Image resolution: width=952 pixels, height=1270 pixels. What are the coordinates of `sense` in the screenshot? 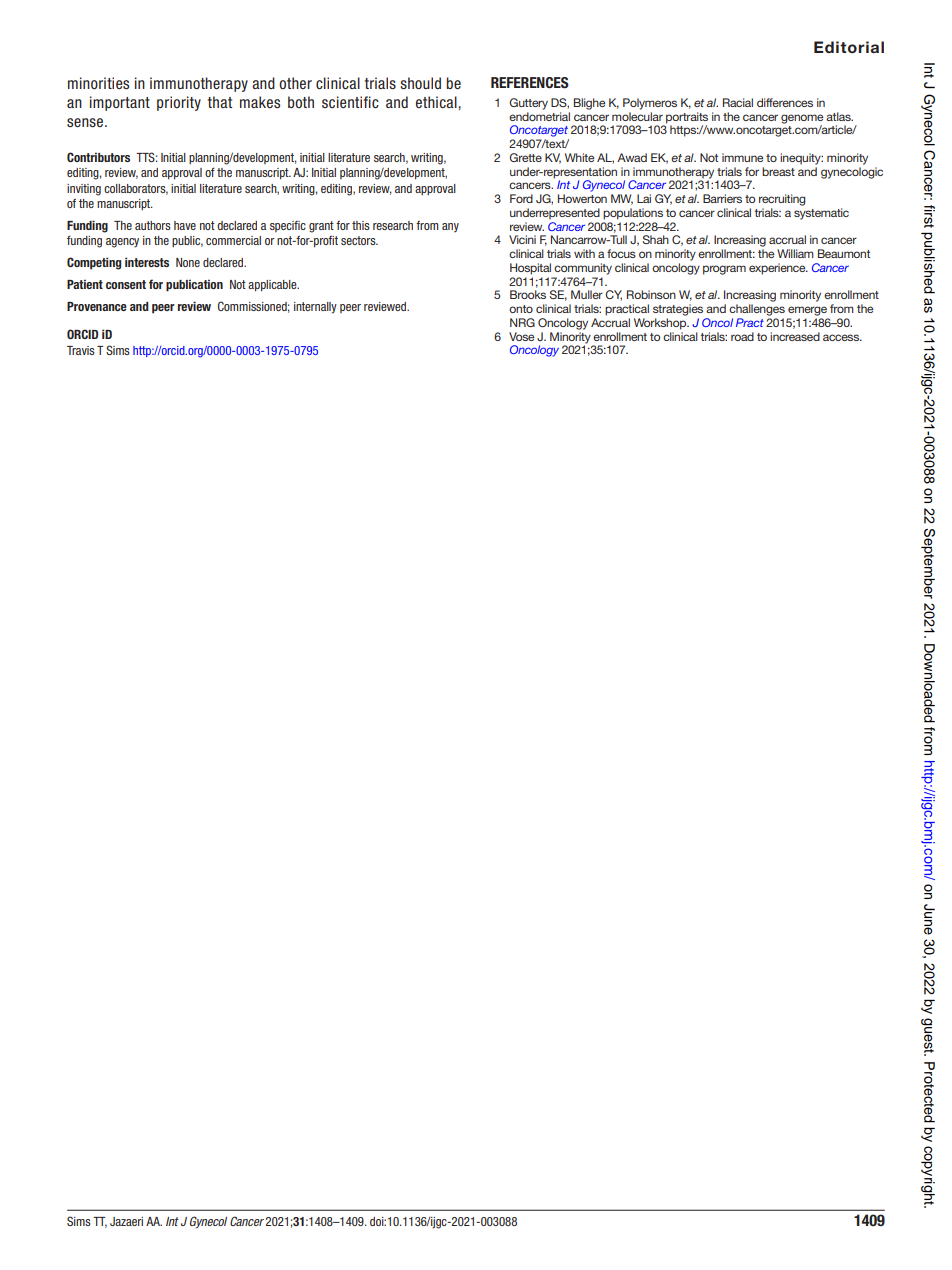 It's located at (86, 122).
